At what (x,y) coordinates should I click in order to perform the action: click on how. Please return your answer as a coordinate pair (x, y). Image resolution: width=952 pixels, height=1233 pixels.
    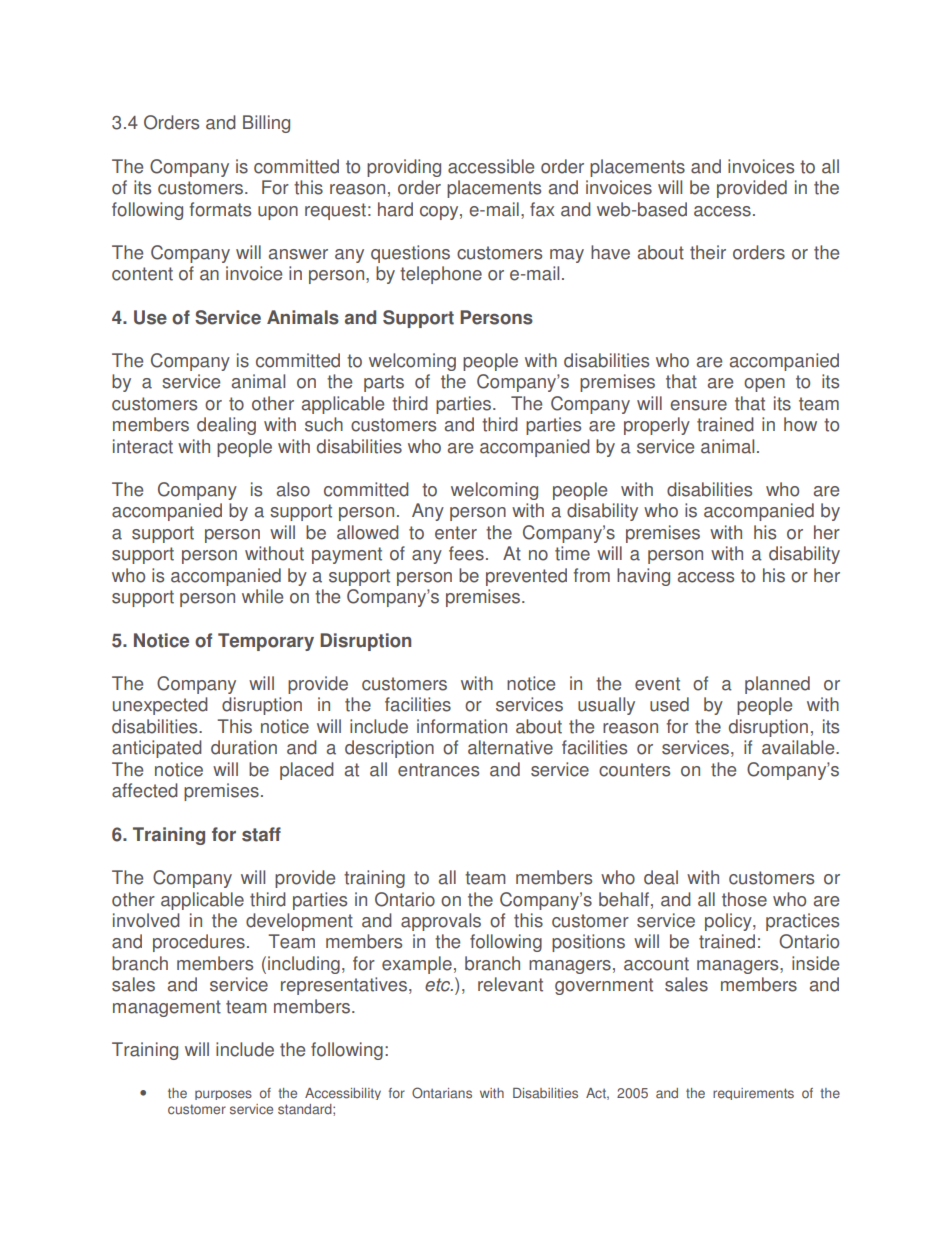
    Looking at the image, I should click on (800, 424).
